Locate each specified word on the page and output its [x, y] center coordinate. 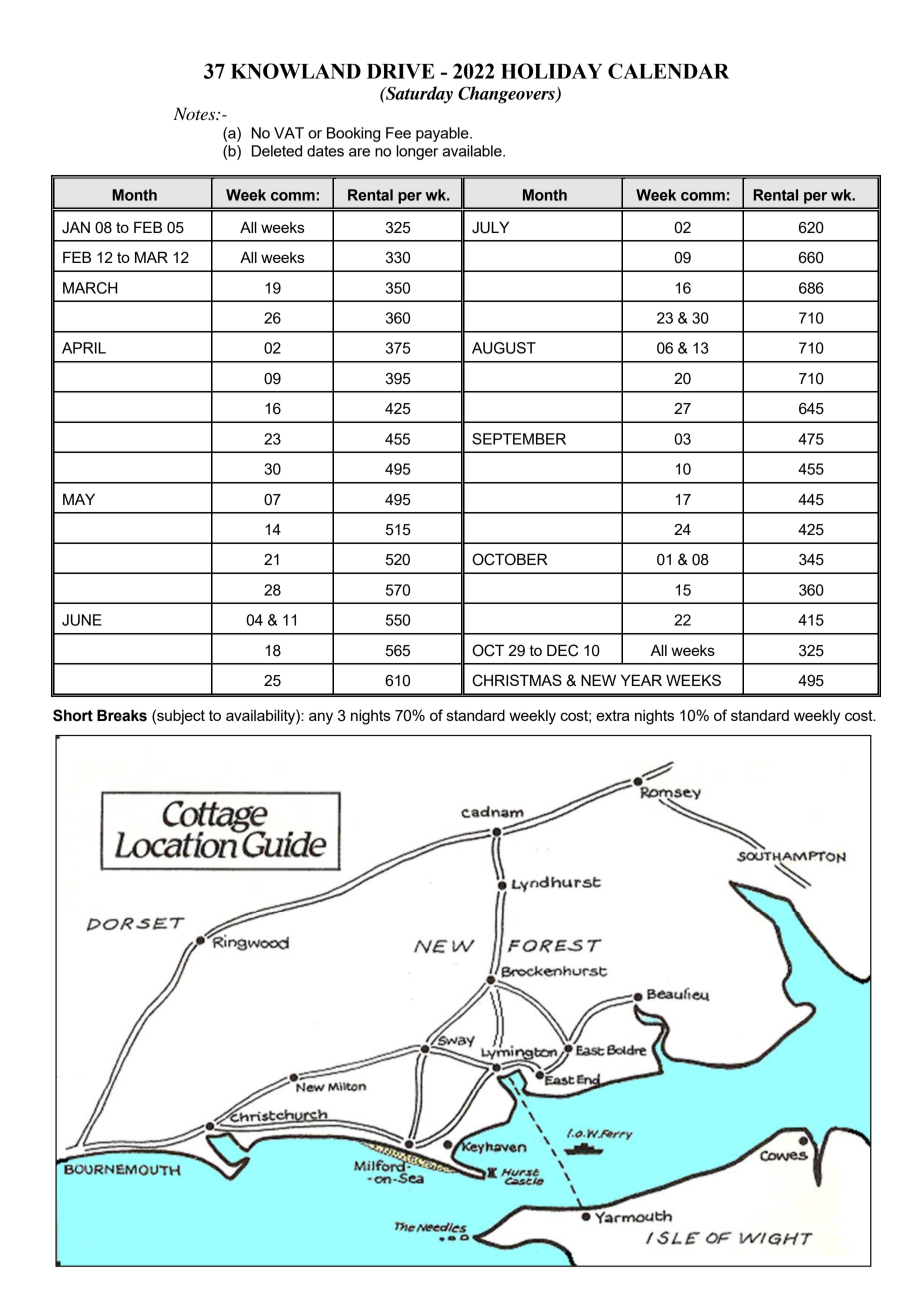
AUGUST [504, 348]
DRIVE [401, 71]
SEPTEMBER [519, 439]
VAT [289, 133]
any [321, 718]
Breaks [122, 715]
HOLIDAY [551, 71]
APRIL [84, 348]
